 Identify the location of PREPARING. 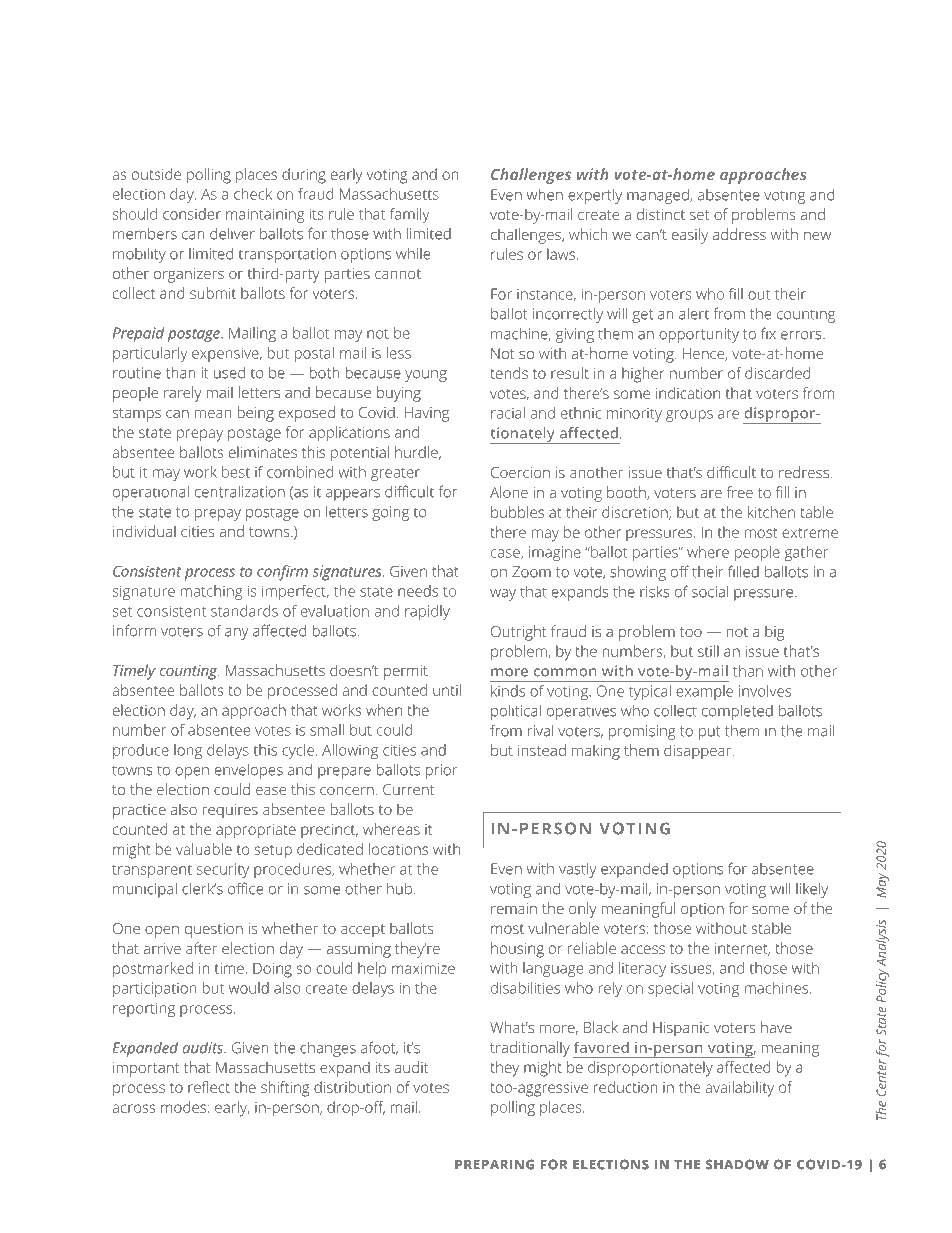
(494, 1164).
